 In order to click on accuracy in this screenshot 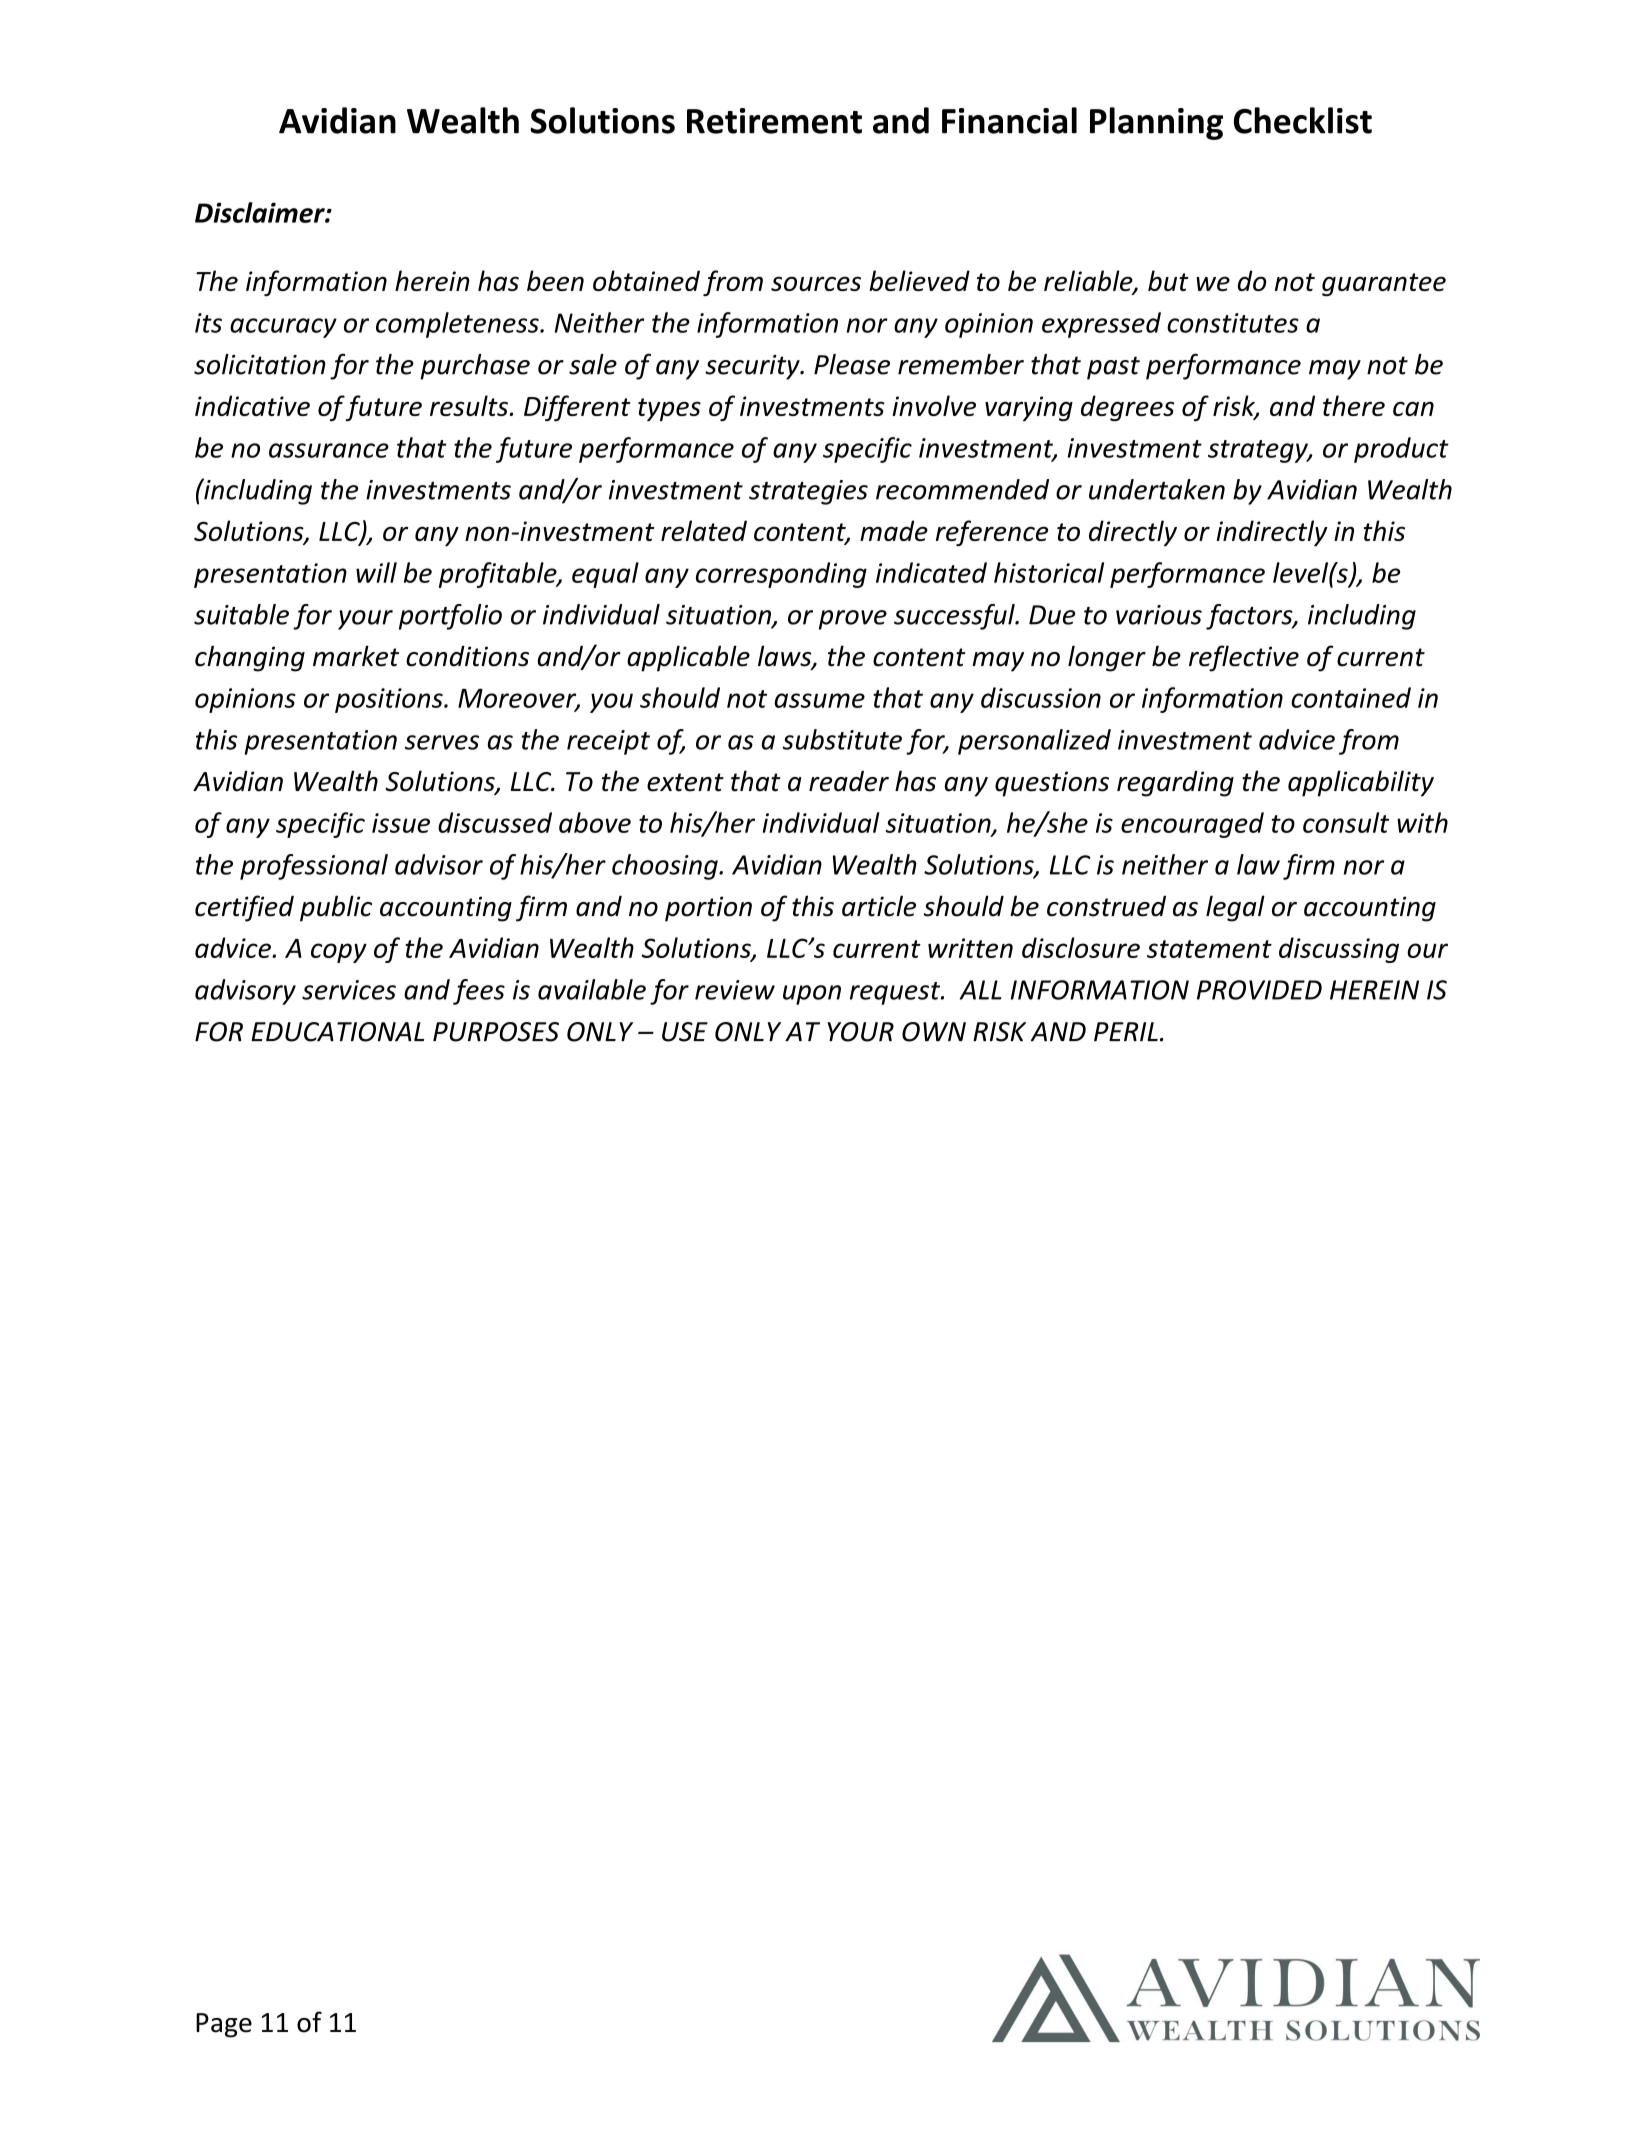, I will do `click(283, 328)`.
